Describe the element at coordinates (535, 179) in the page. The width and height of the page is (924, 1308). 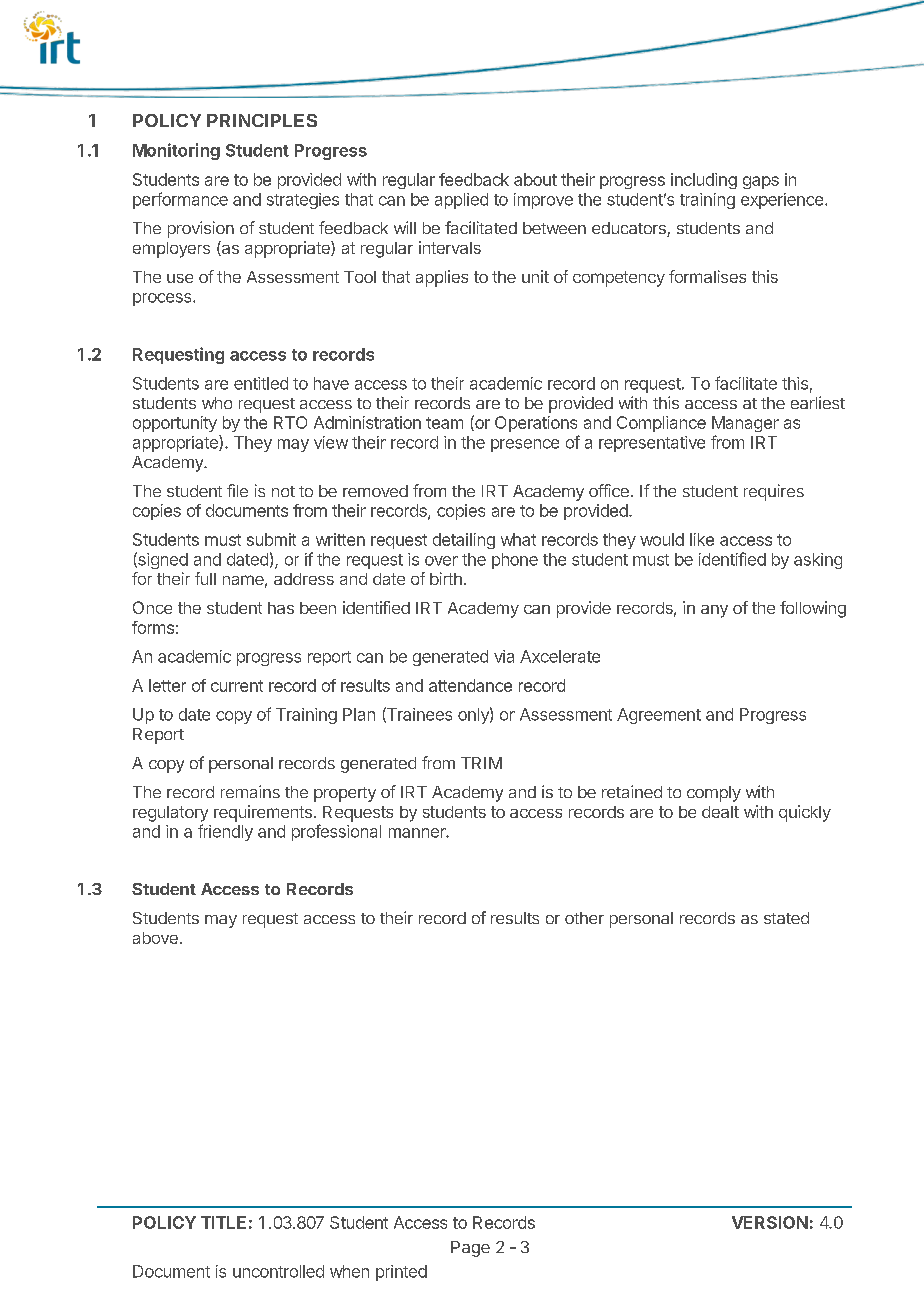
I see `about` at that location.
